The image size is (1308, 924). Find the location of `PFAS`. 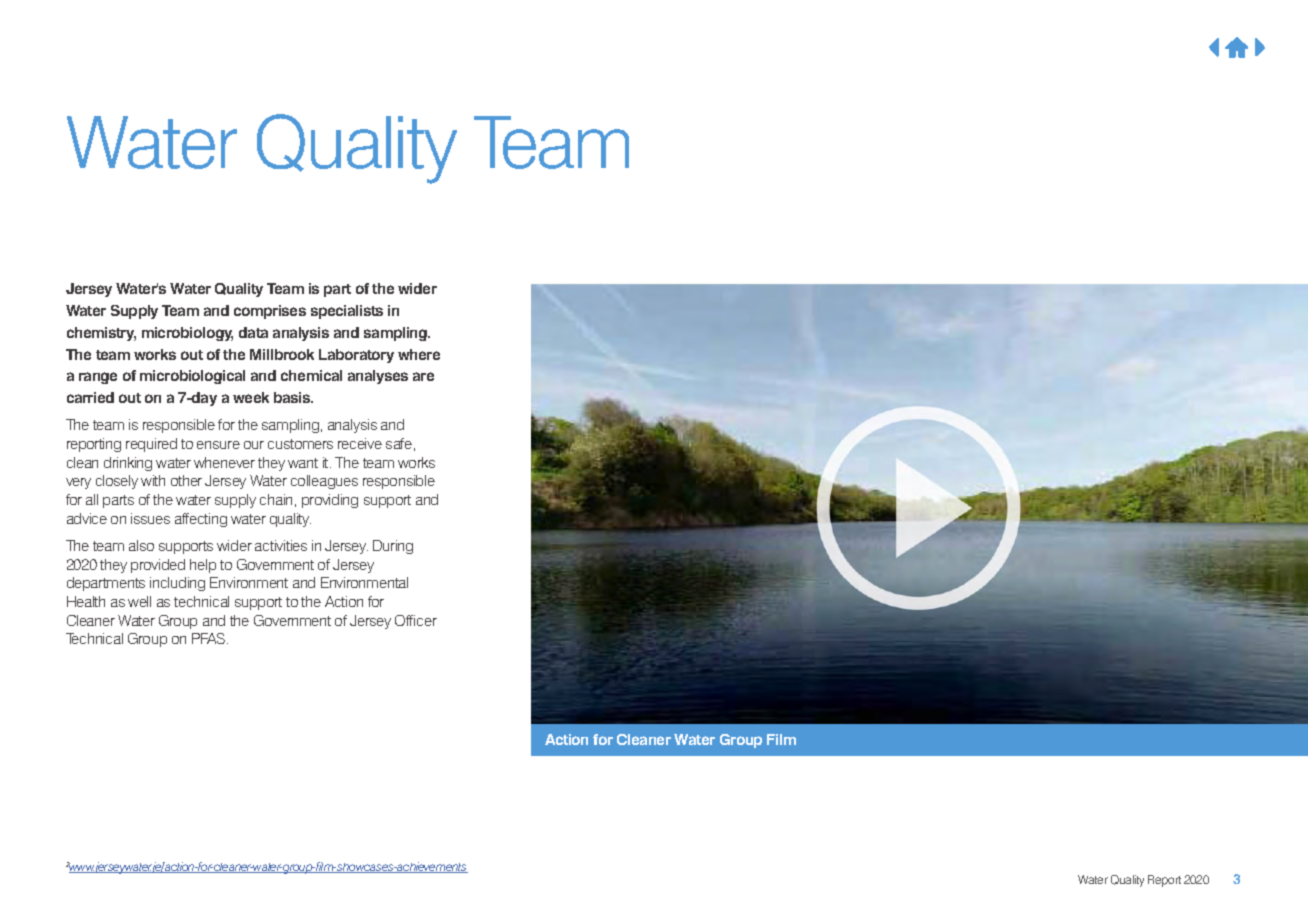

PFAS is located at coordinates (210, 638).
